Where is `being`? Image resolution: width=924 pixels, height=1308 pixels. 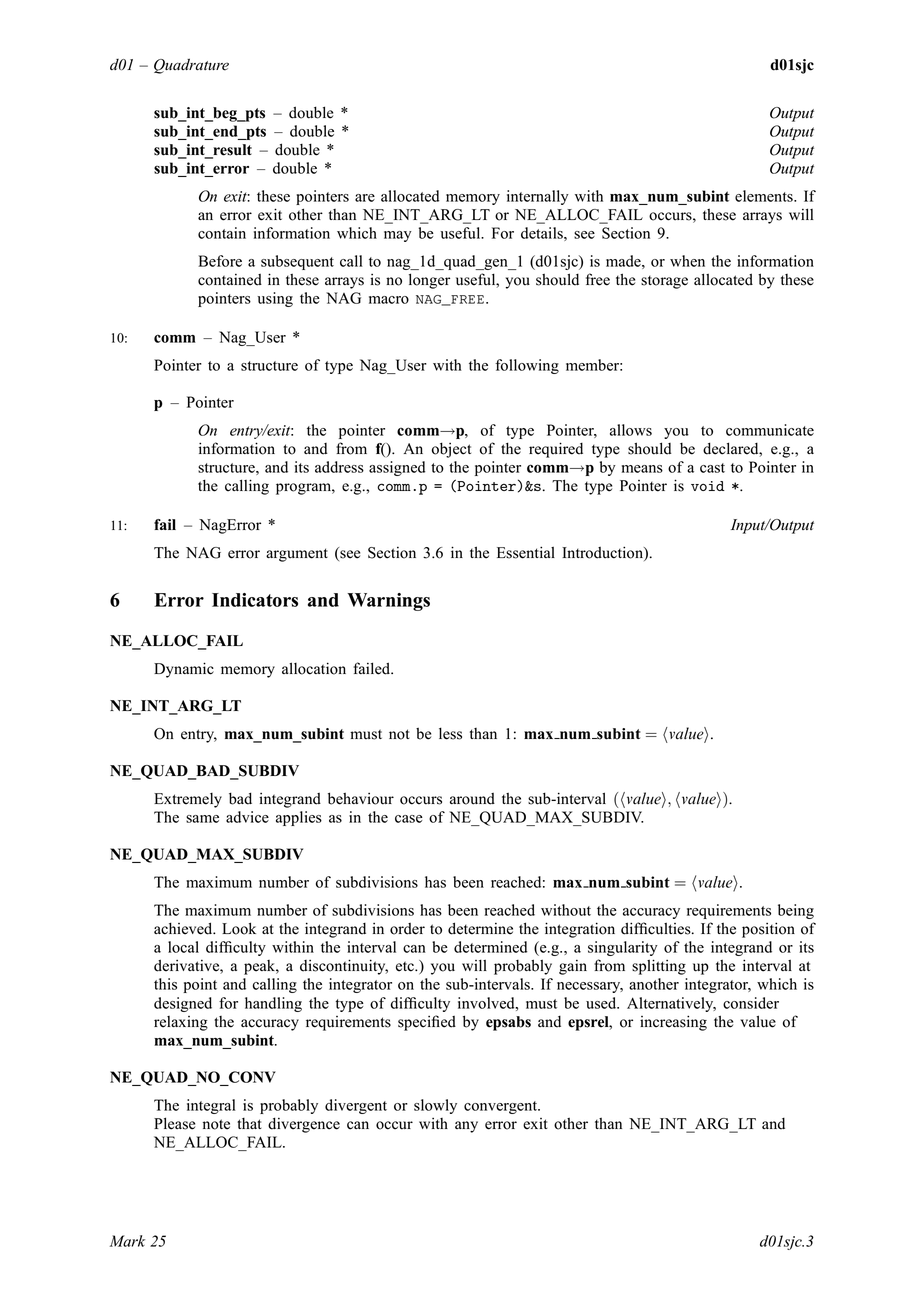 being is located at coordinates (796, 911).
